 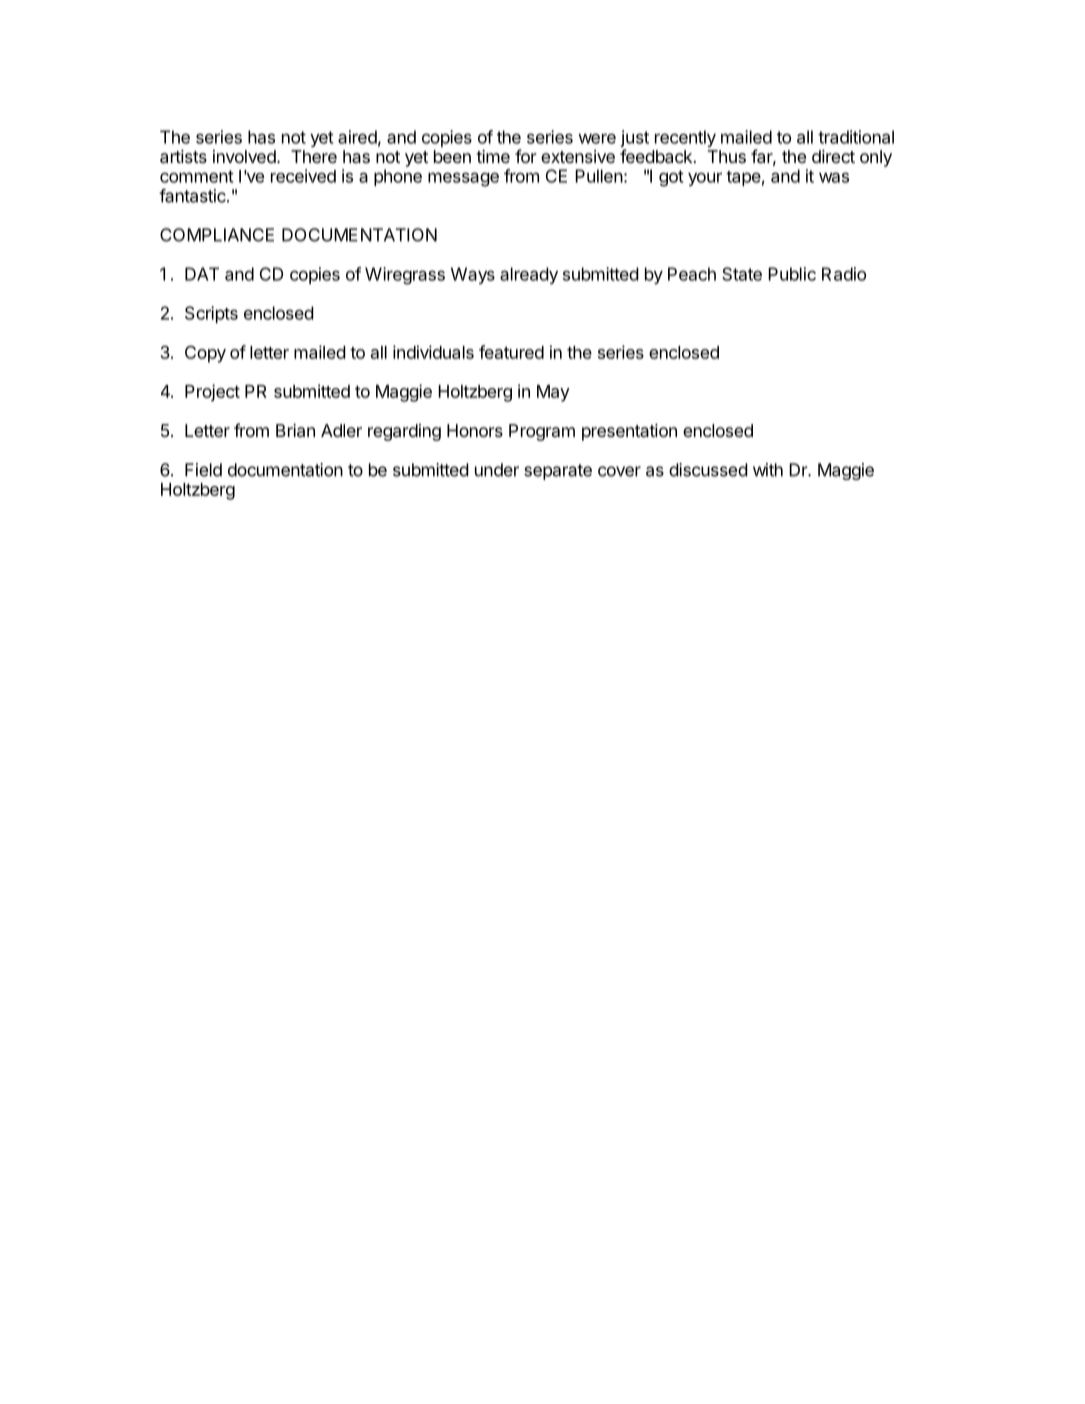 What do you see at coordinates (203, 470) in the screenshot?
I see `Field` at bounding box center [203, 470].
